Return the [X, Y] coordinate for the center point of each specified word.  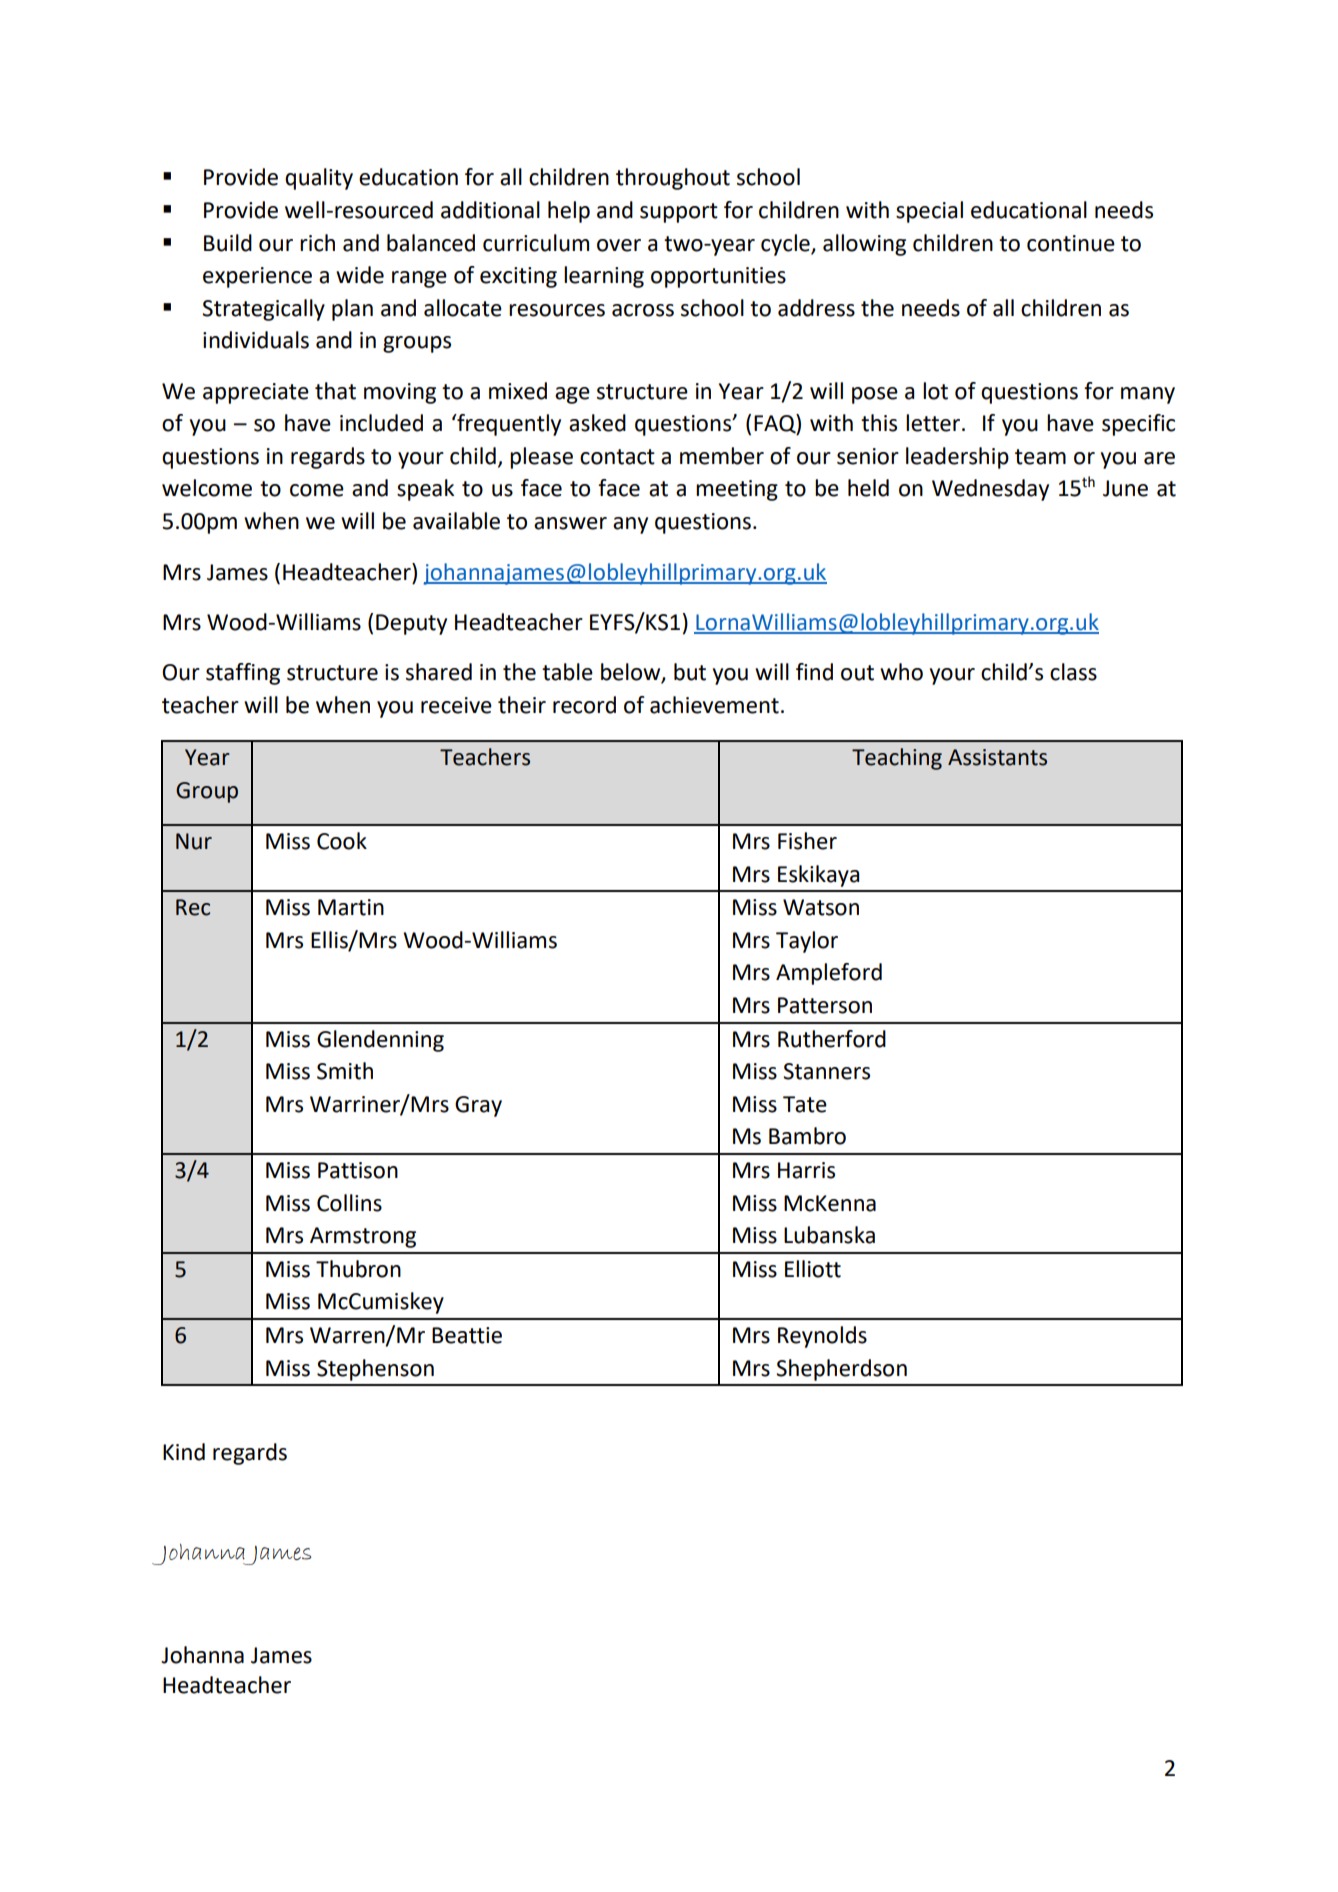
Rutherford [832, 1039]
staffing [243, 674]
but [690, 672]
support [679, 213]
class [1073, 672]
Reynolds [822, 1337]
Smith [345, 1071]
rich [317, 243]
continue [1071, 243]
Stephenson [375, 1370]
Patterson [825, 1005]
